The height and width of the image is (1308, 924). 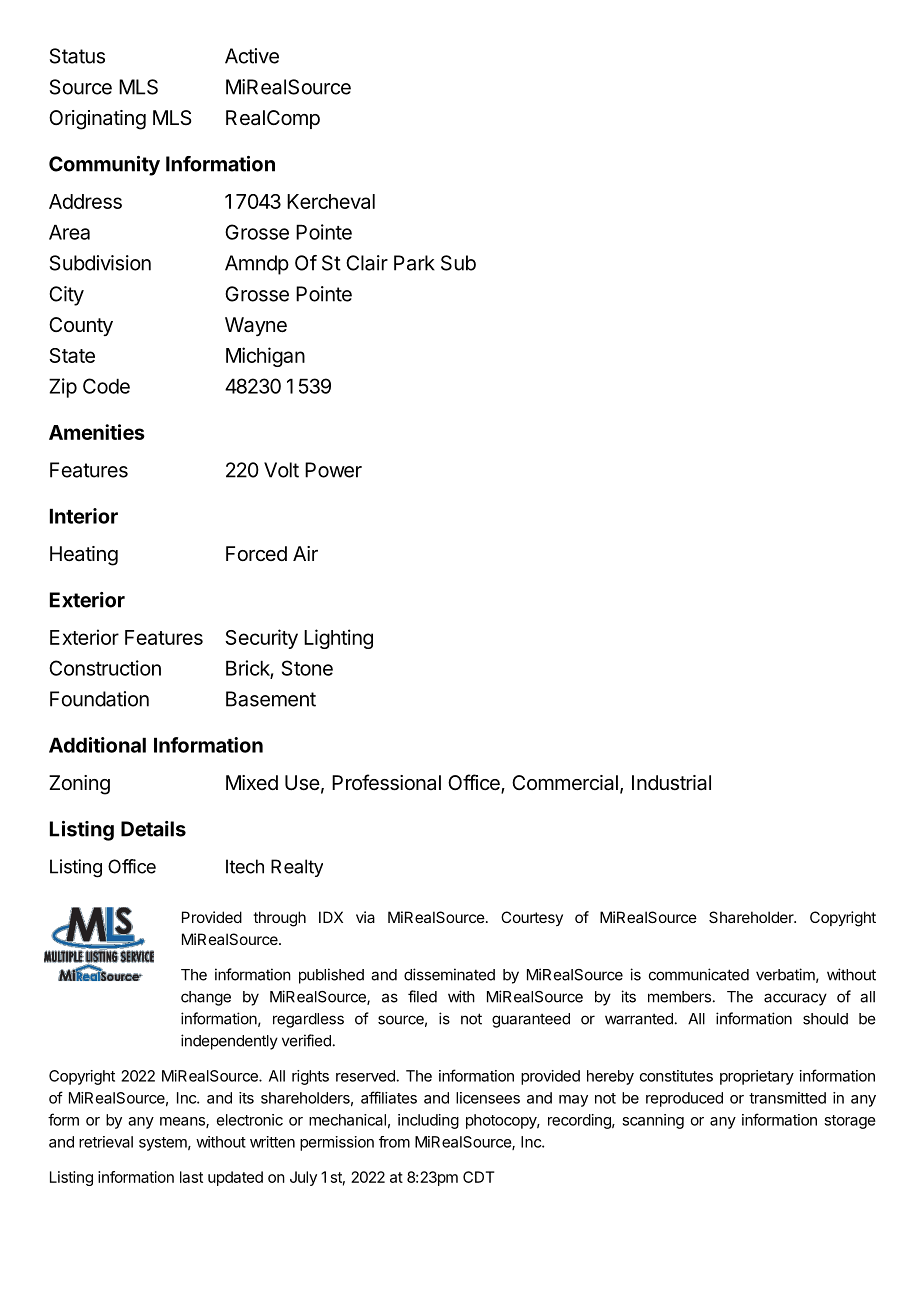 I want to click on Originating, so click(x=97, y=120).
